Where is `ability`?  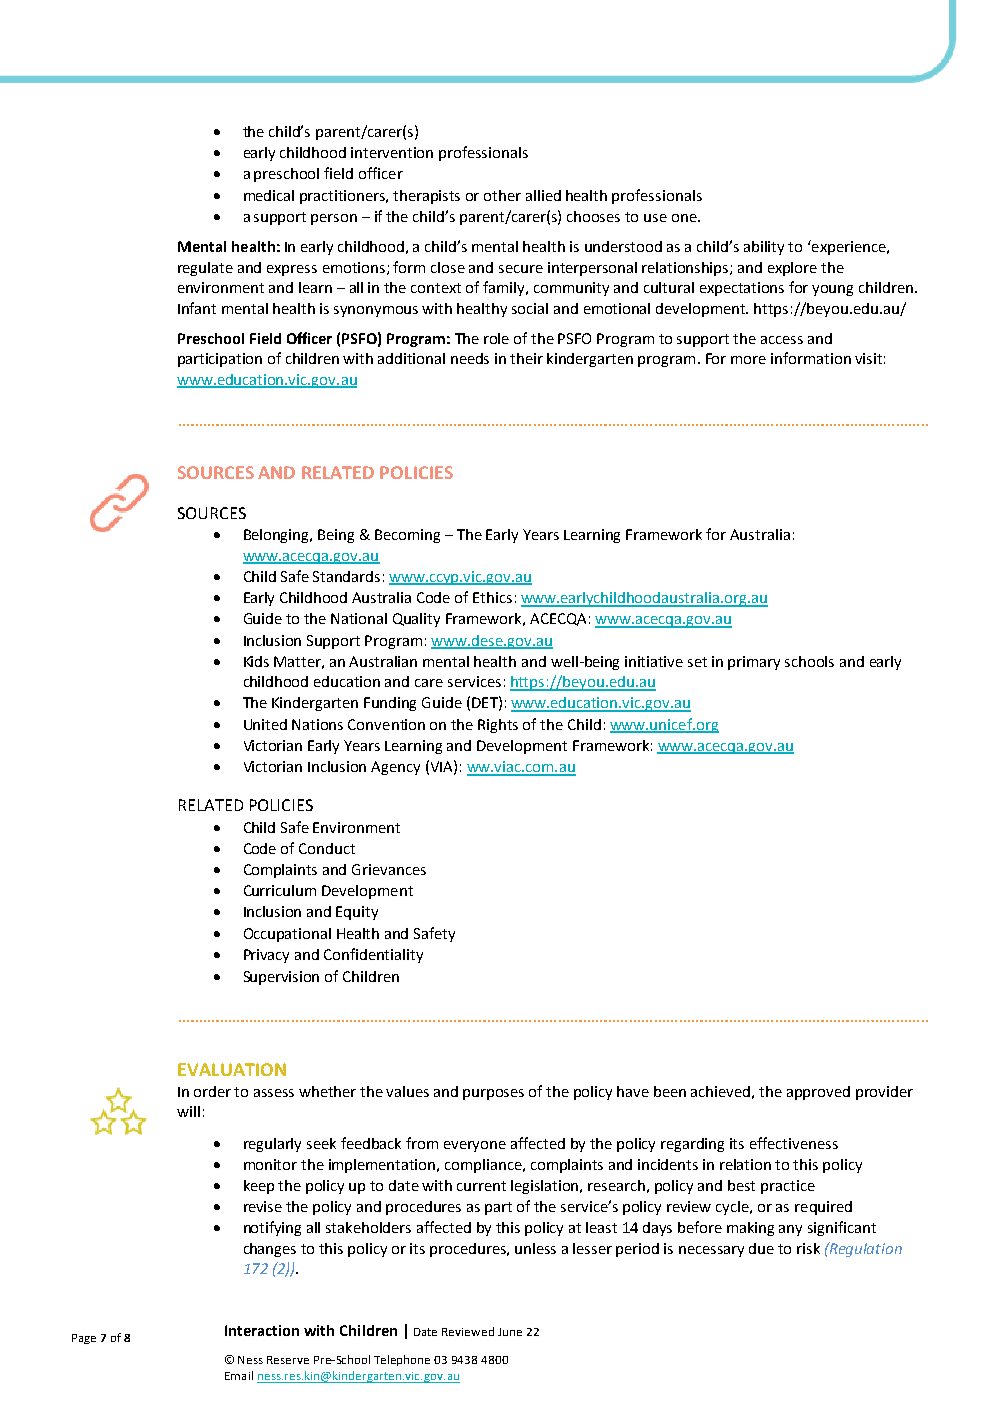 ability is located at coordinates (764, 248).
